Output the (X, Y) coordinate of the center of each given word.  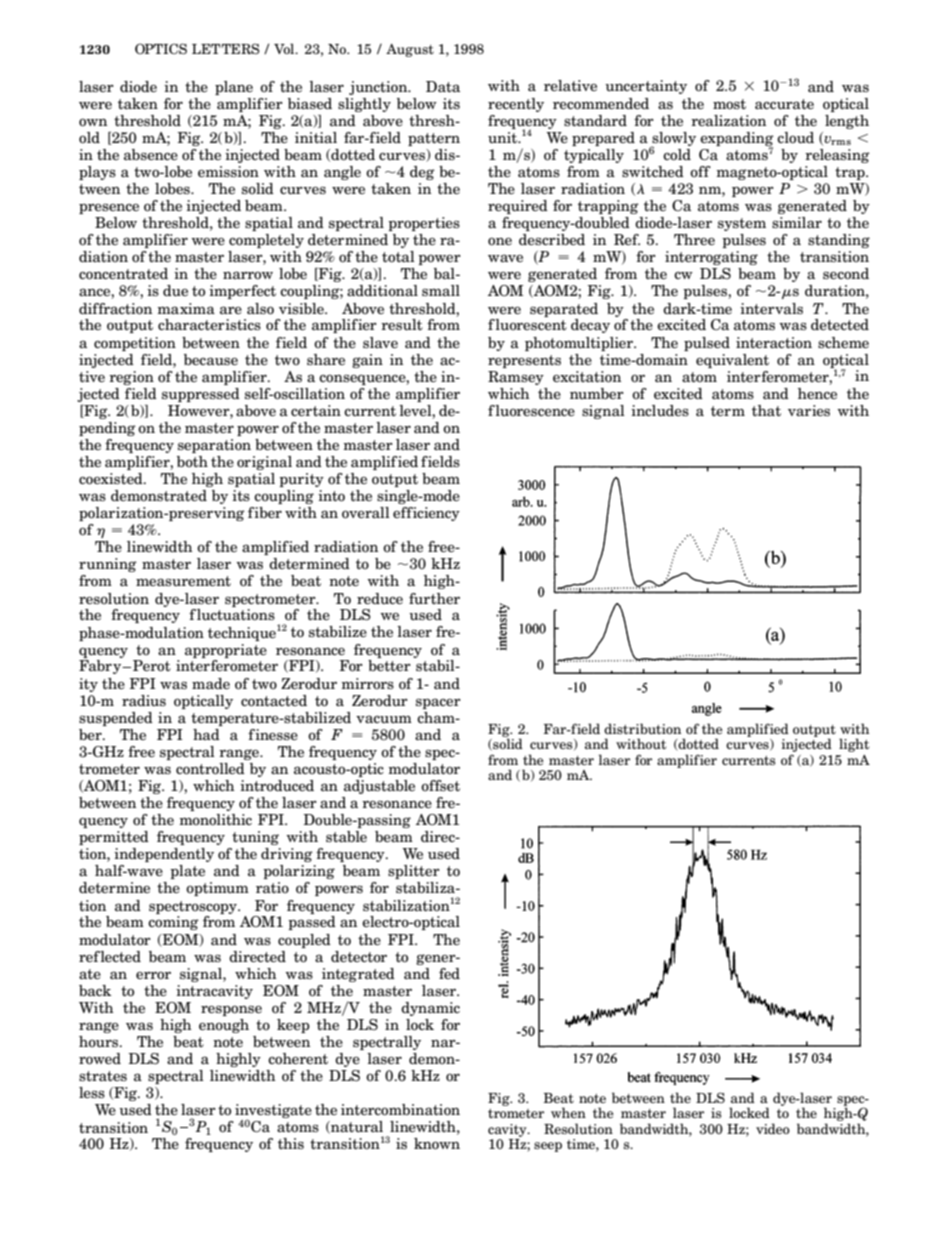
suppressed (201, 395)
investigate (273, 1112)
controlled (210, 769)
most (729, 104)
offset (440, 785)
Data (443, 87)
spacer (438, 703)
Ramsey (516, 378)
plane (234, 88)
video (773, 1128)
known (437, 1144)
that (766, 410)
